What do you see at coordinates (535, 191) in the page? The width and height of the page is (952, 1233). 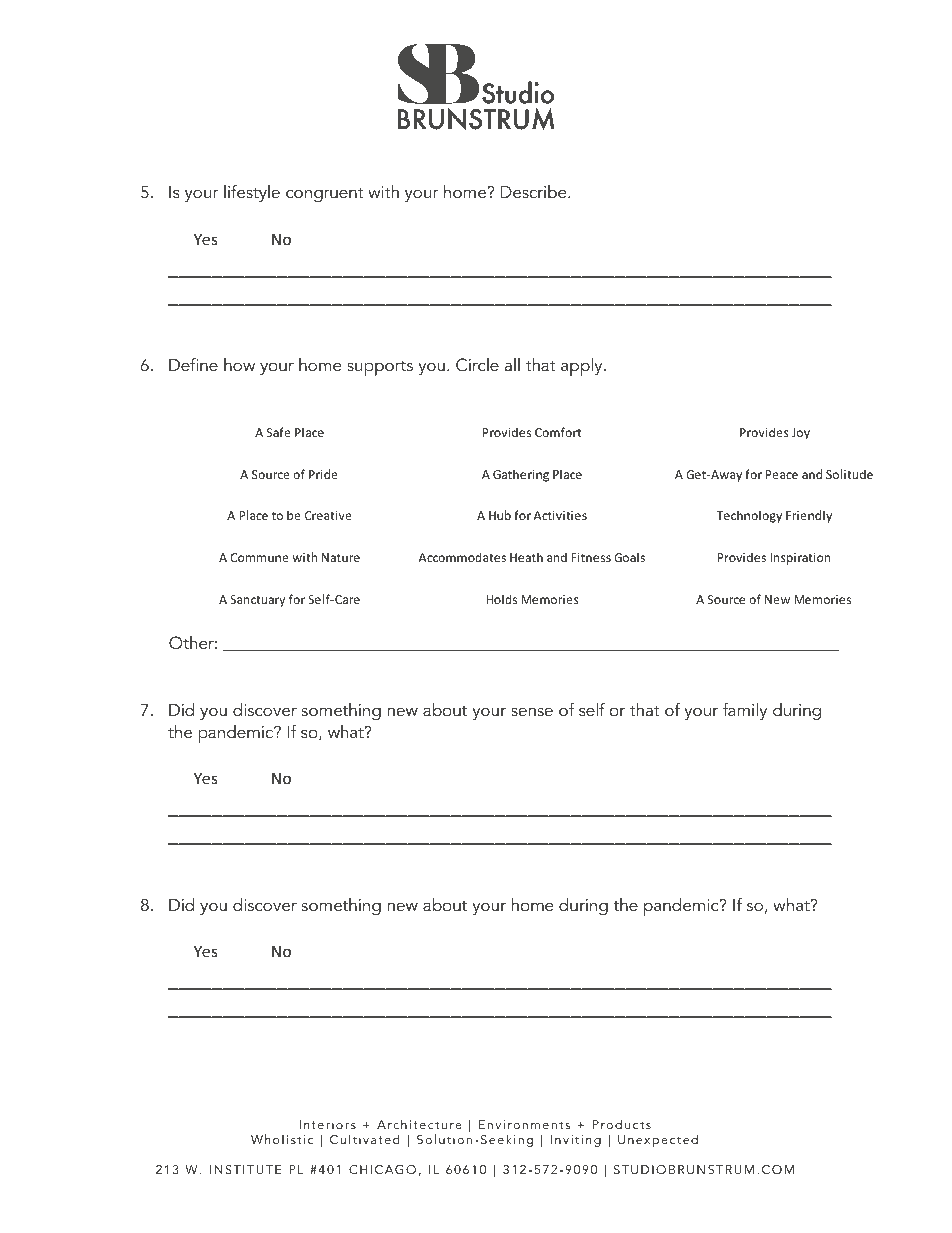 I see `Describe` at bounding box center [535, 191].
